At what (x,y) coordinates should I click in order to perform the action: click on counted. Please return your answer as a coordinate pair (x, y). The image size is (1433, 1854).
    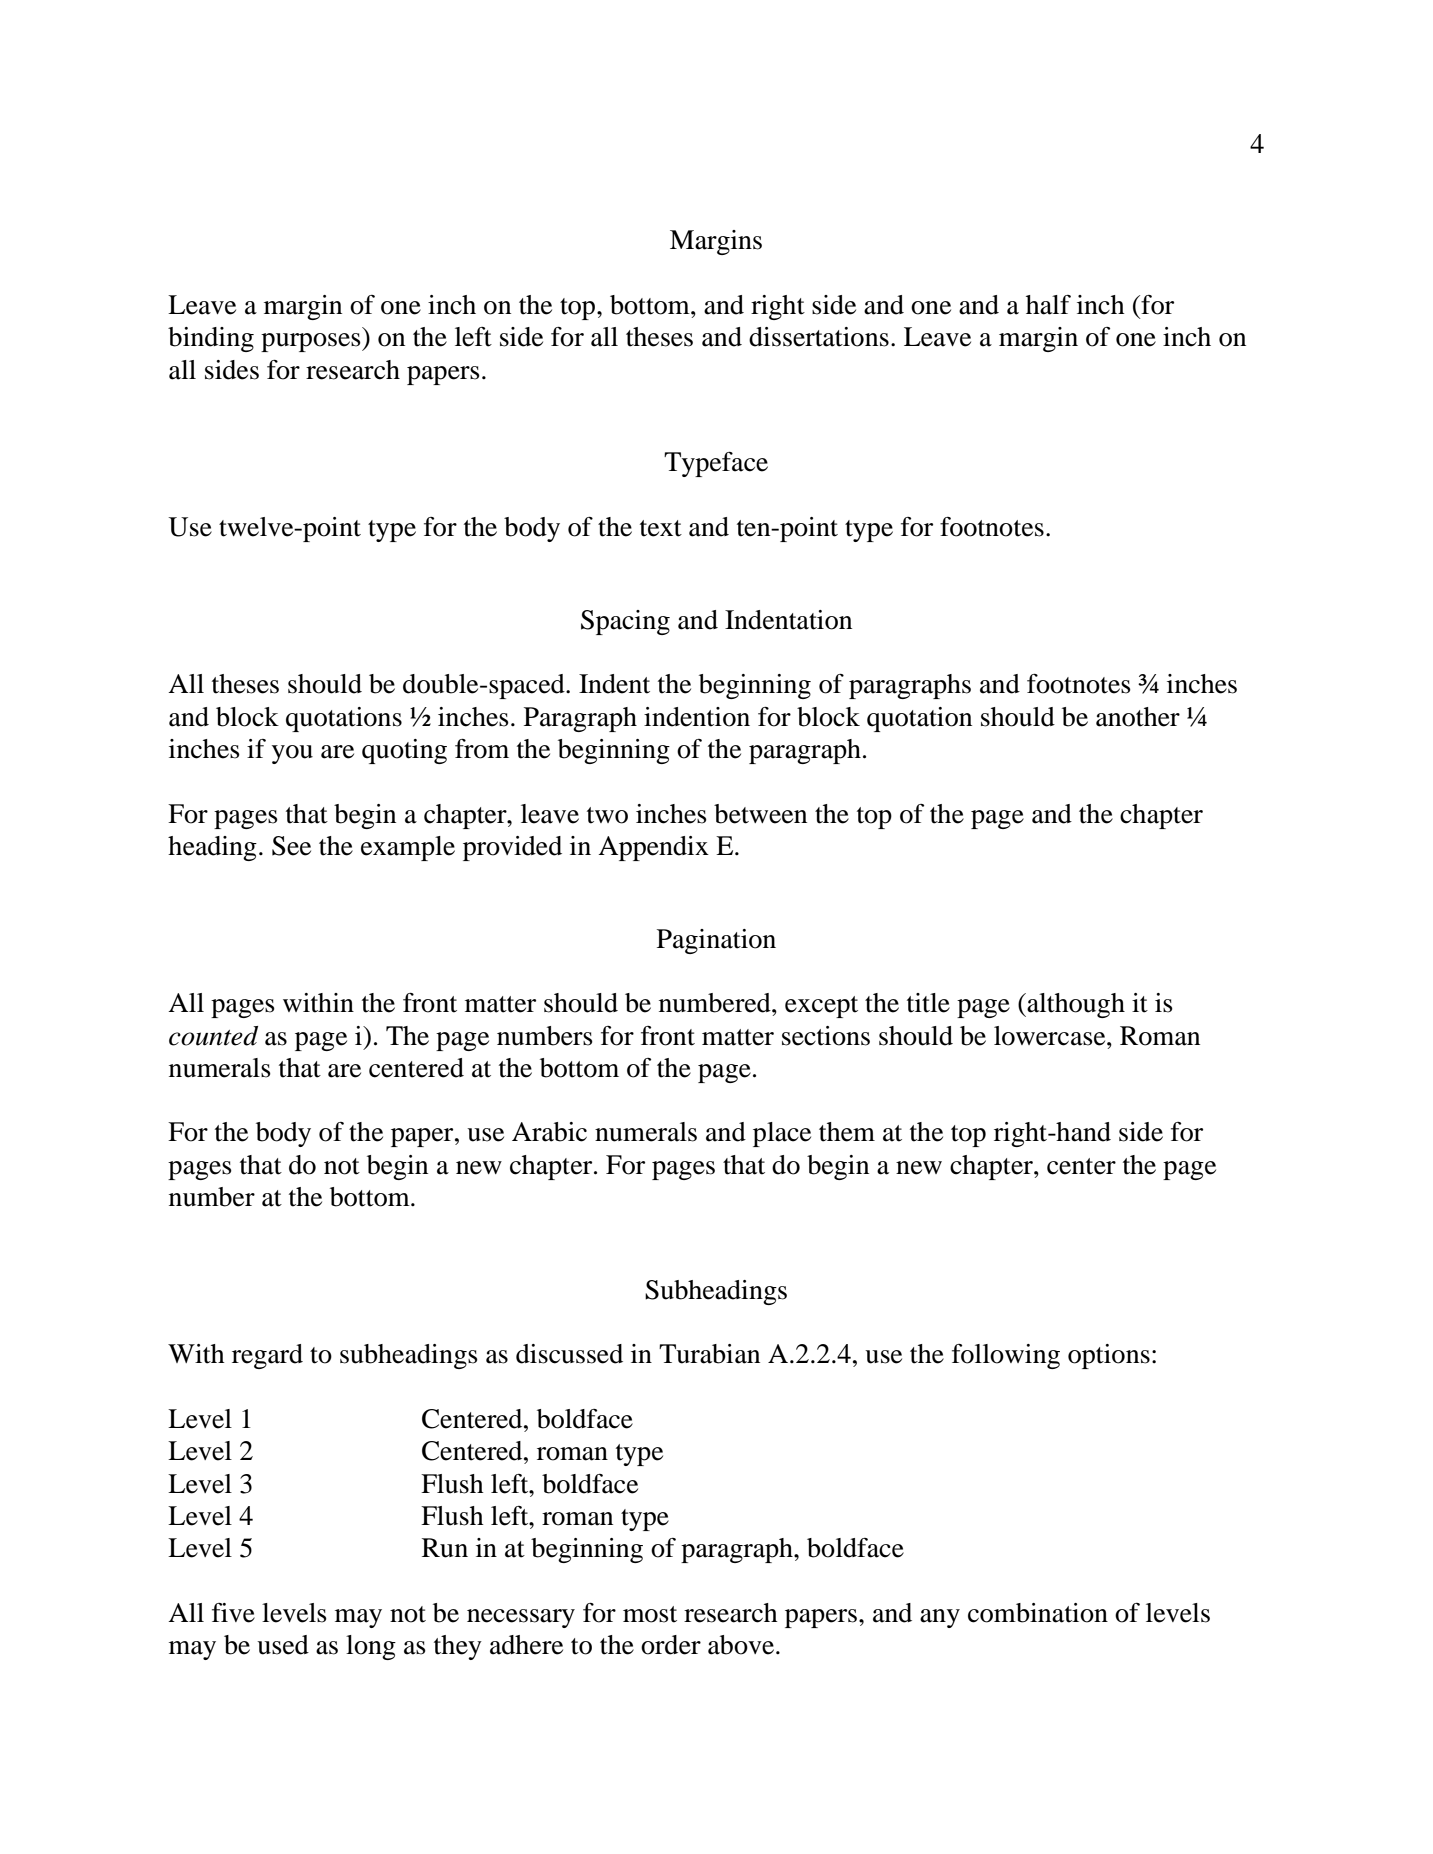
    Looking at the image, I should click on (213, 1036).
